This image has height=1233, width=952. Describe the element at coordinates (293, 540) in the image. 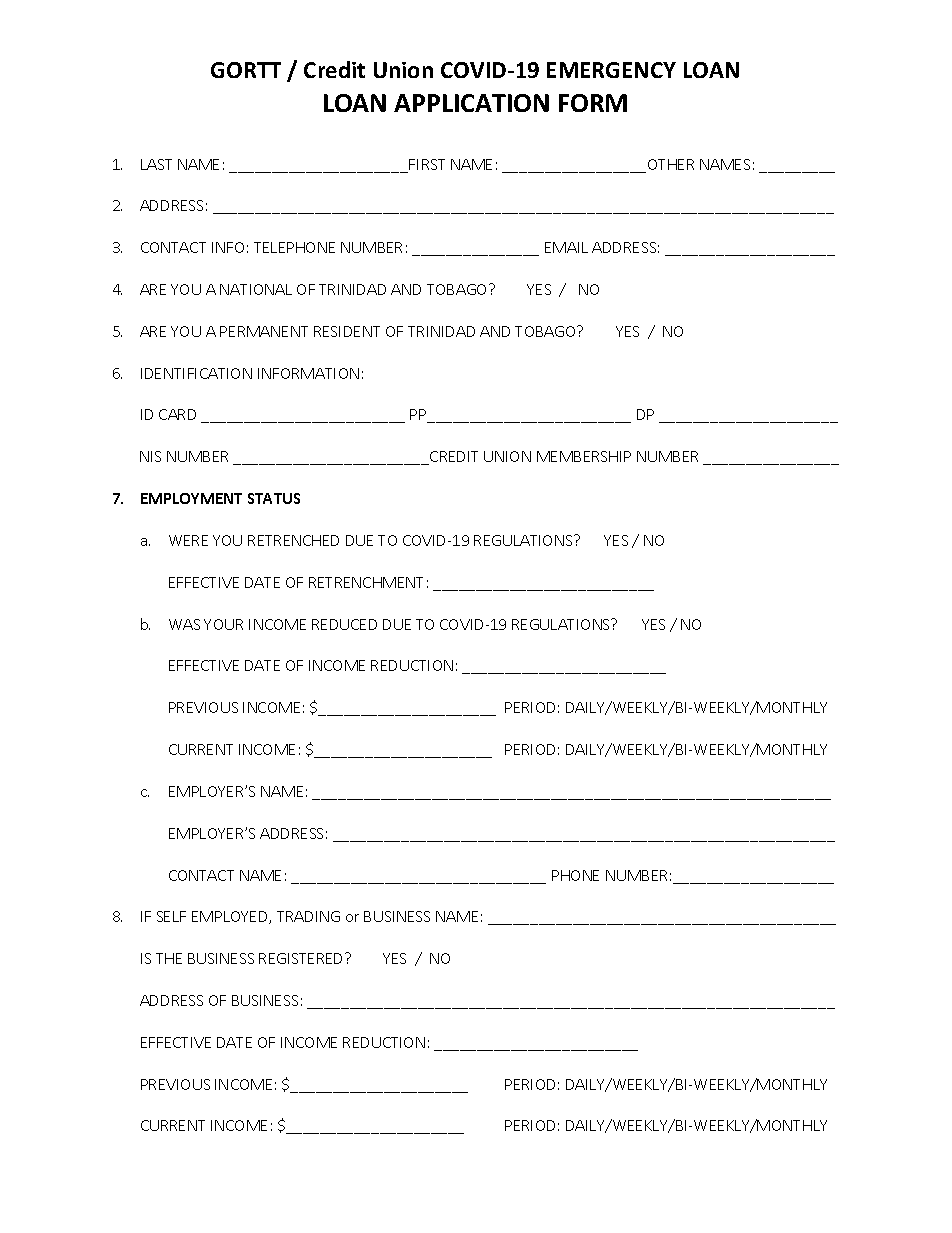

I see `RETRENCHED` at that location.
